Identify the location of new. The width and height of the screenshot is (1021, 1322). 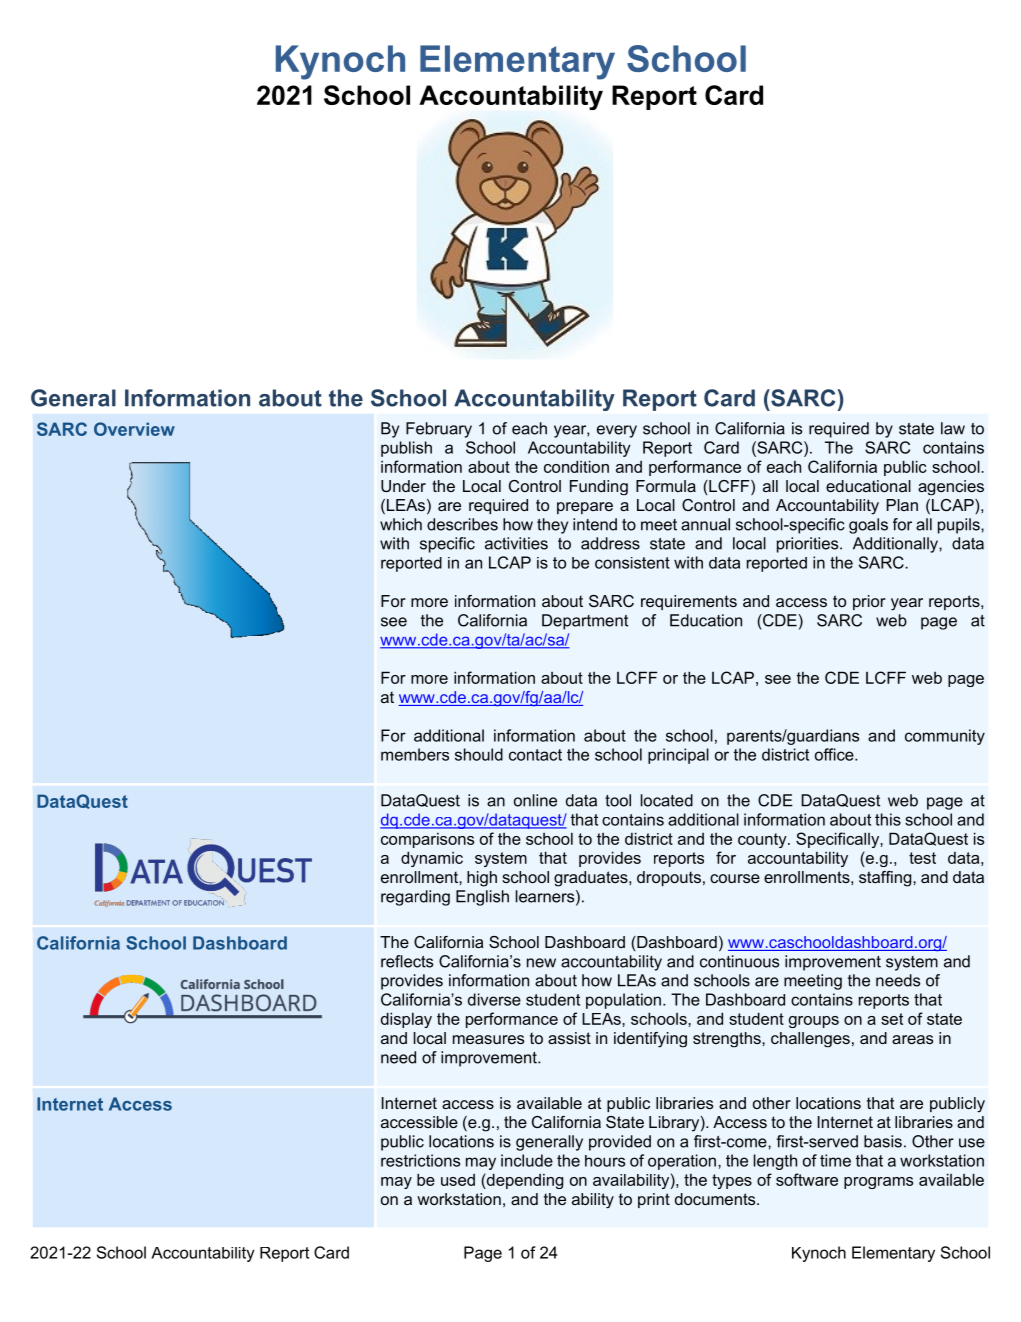
(541, 963).
